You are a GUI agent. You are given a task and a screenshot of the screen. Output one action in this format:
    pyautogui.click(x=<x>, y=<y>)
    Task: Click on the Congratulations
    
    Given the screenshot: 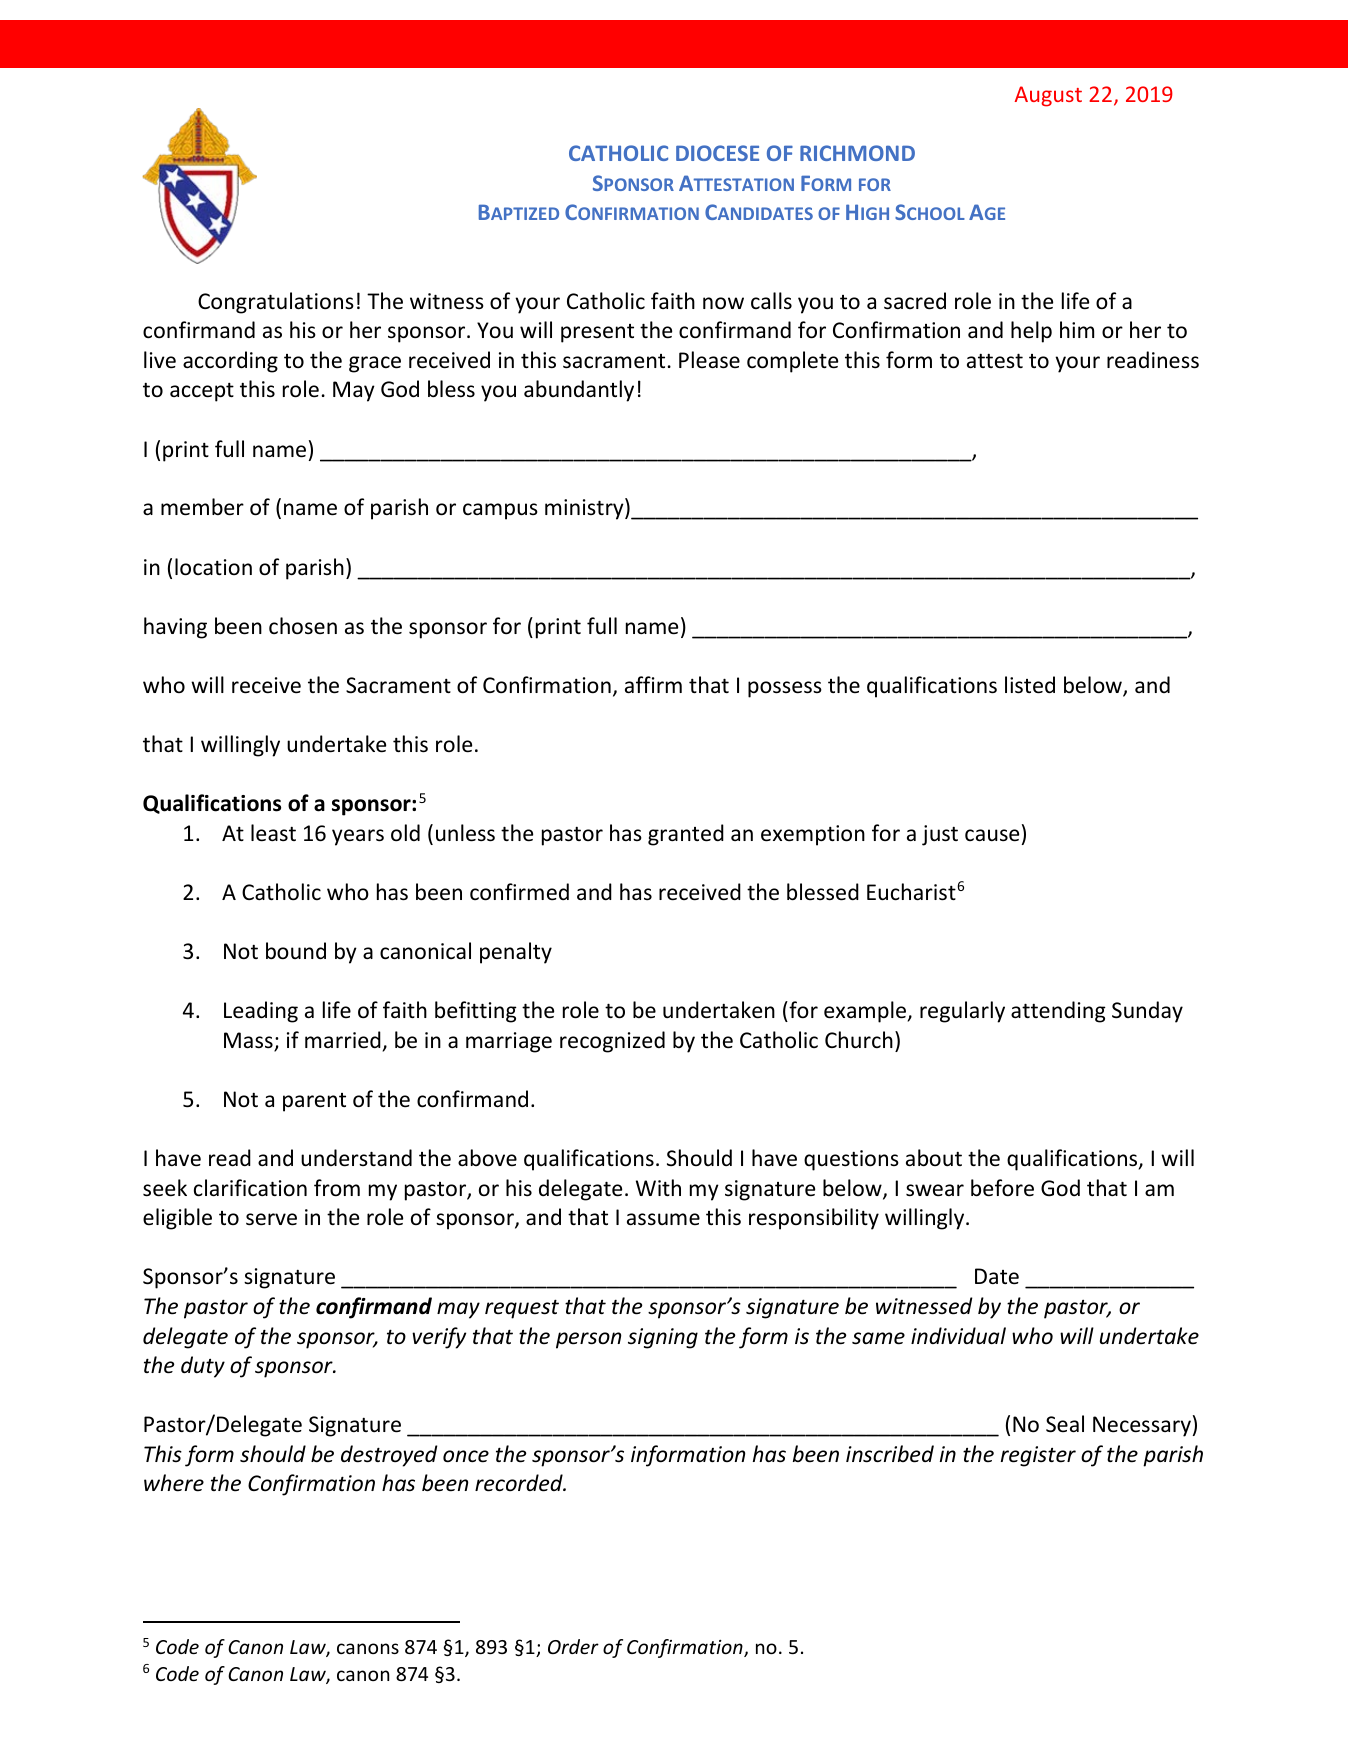 What is the action you would take?
    pyautogui.click(x=276, y=303)
